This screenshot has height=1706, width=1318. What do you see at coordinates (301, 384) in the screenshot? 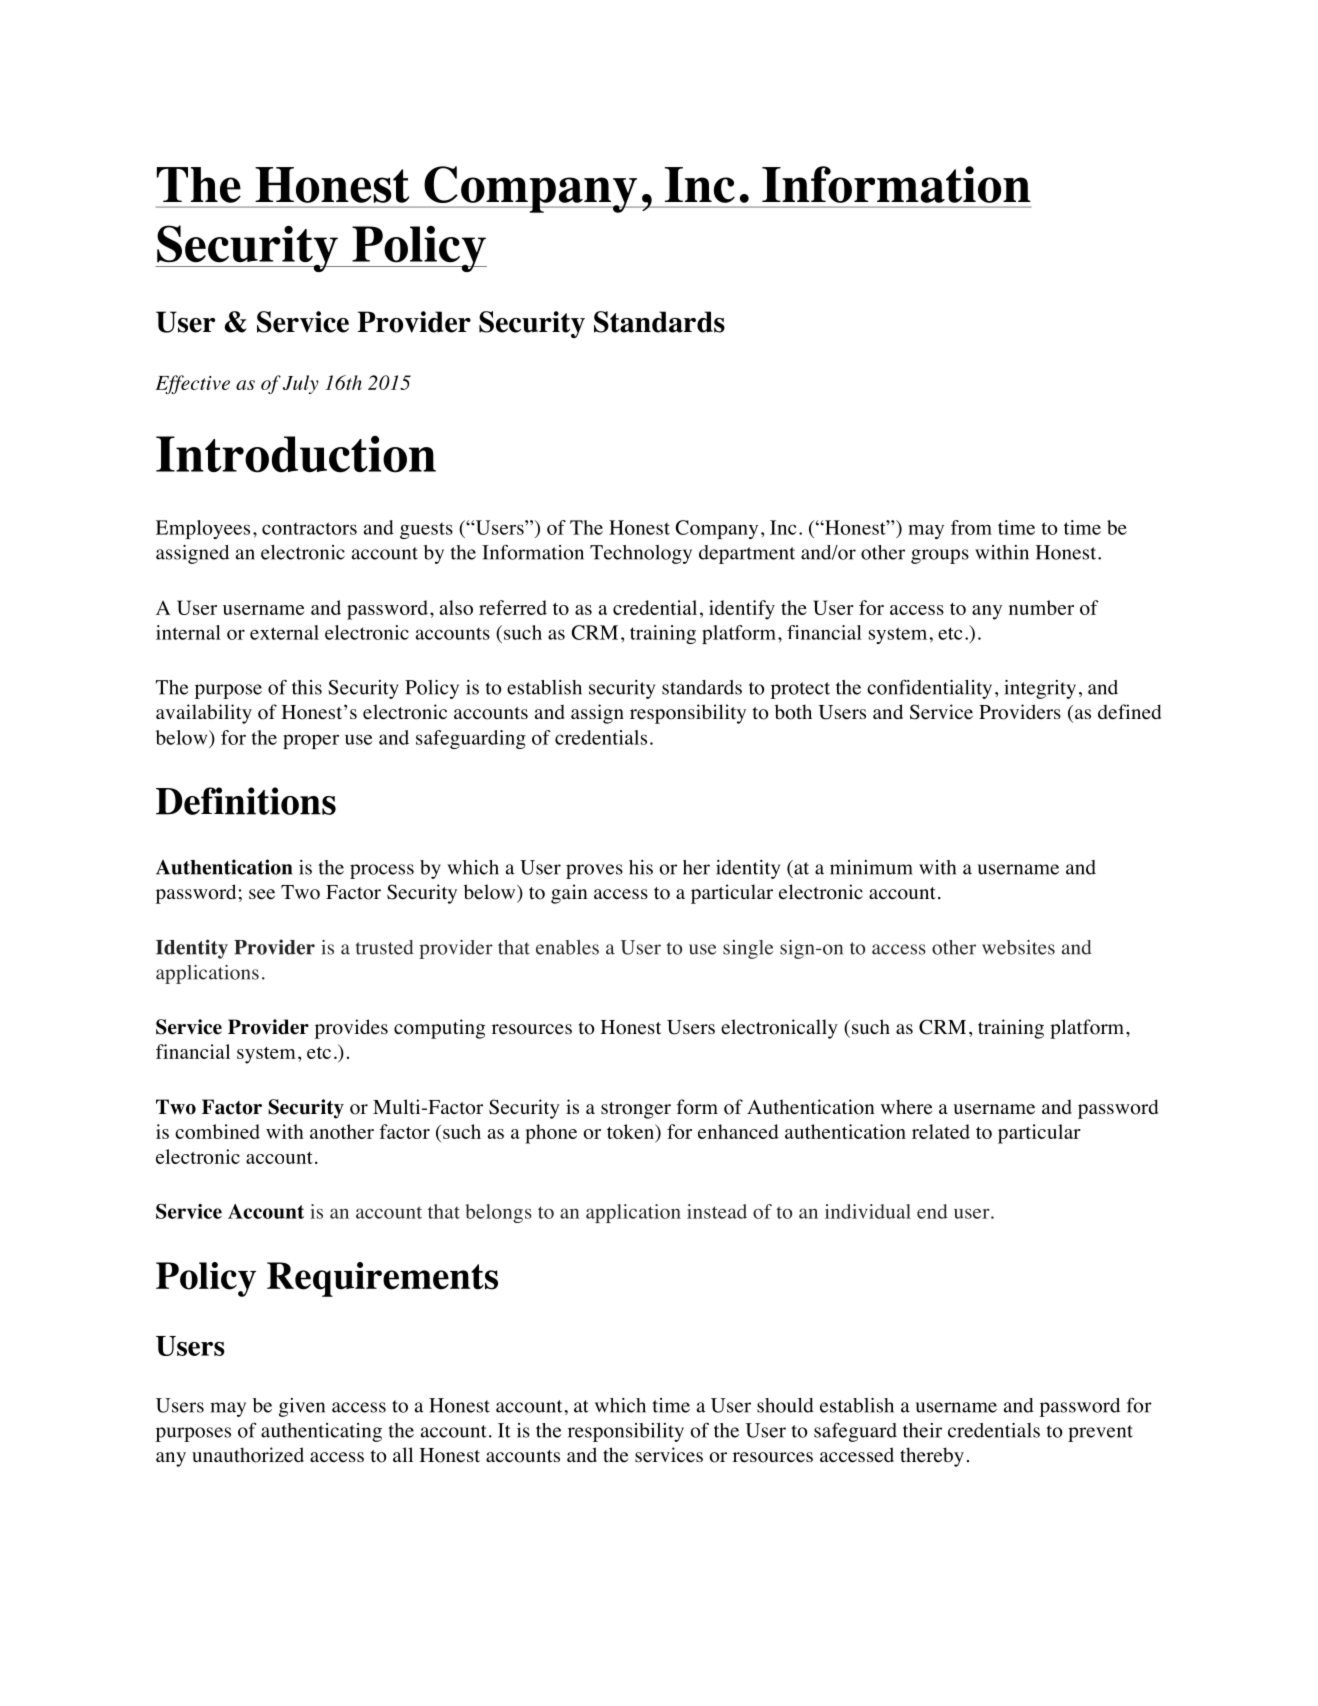
I see `July` at bounding box center [301, 384].
